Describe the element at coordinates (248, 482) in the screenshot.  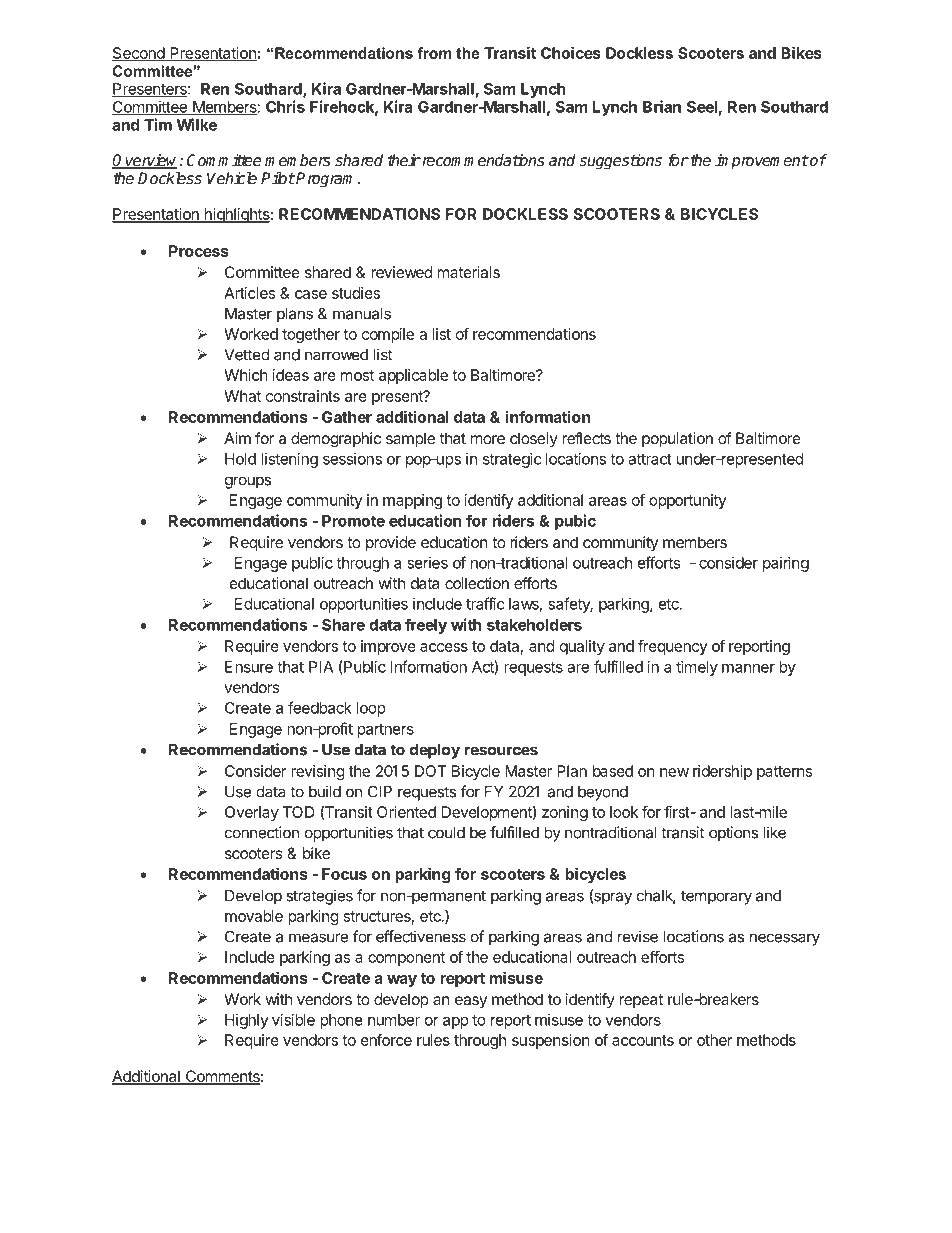
I see `groups` at that location.
